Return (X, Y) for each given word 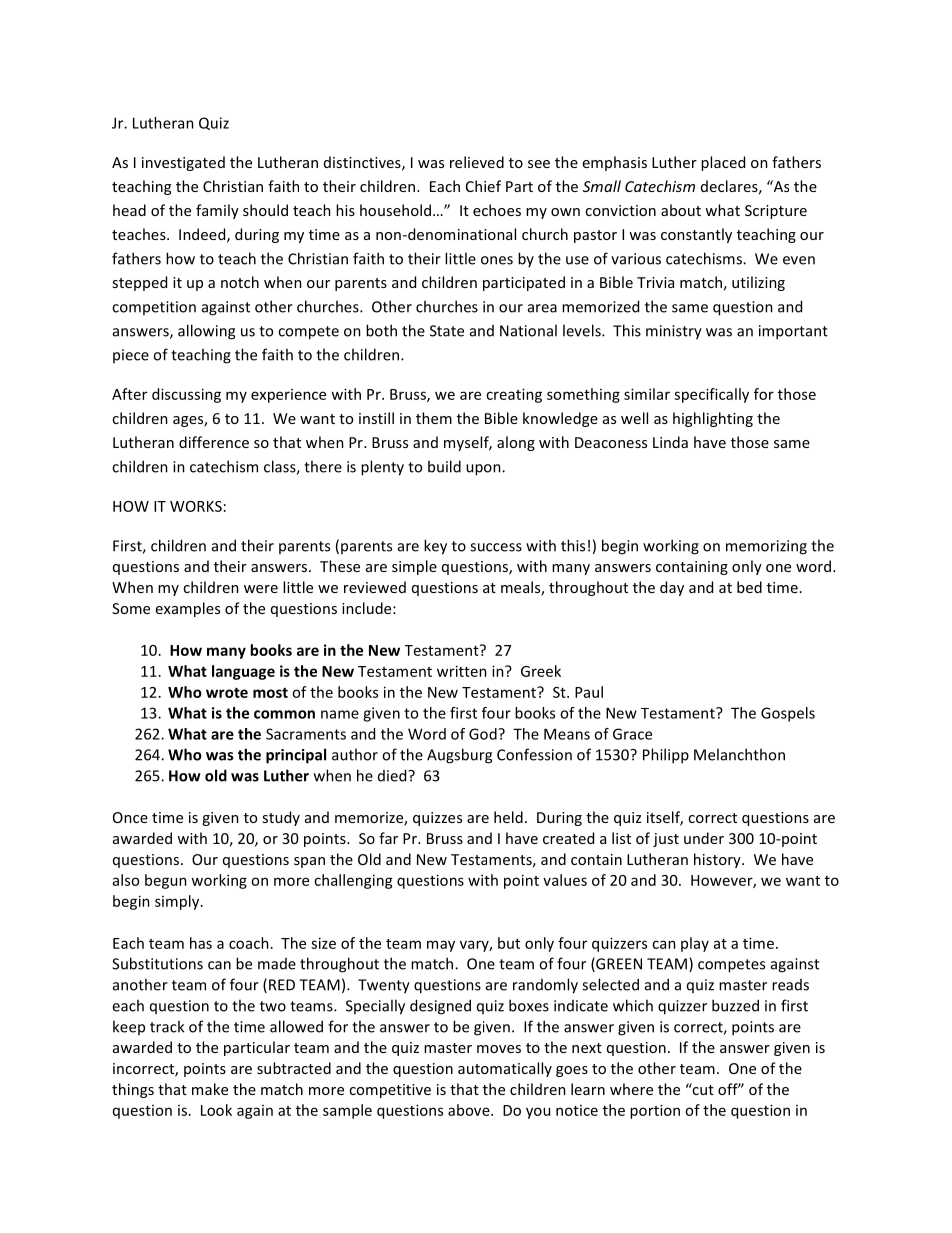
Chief (483, 186)
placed (723, 163)
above (470, 1110)
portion (655, 1111)
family (217, 211)
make (210, 1089)
